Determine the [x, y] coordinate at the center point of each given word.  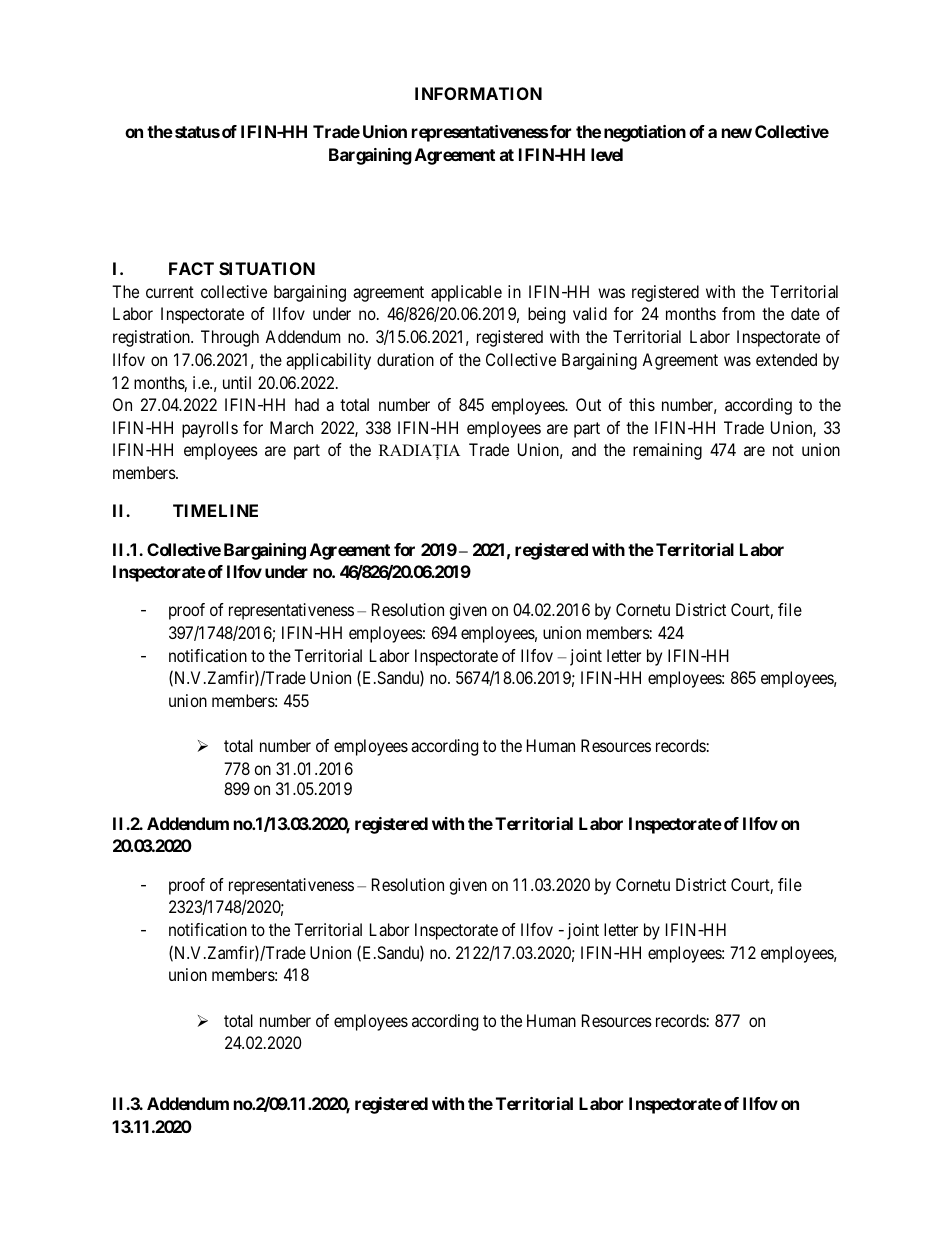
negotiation [645, 133]
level [607, 154]
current [170, 292]
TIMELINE [215, 510]
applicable [466, 293]
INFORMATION [478, 93]
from [738, 313]
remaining [667, 451]
